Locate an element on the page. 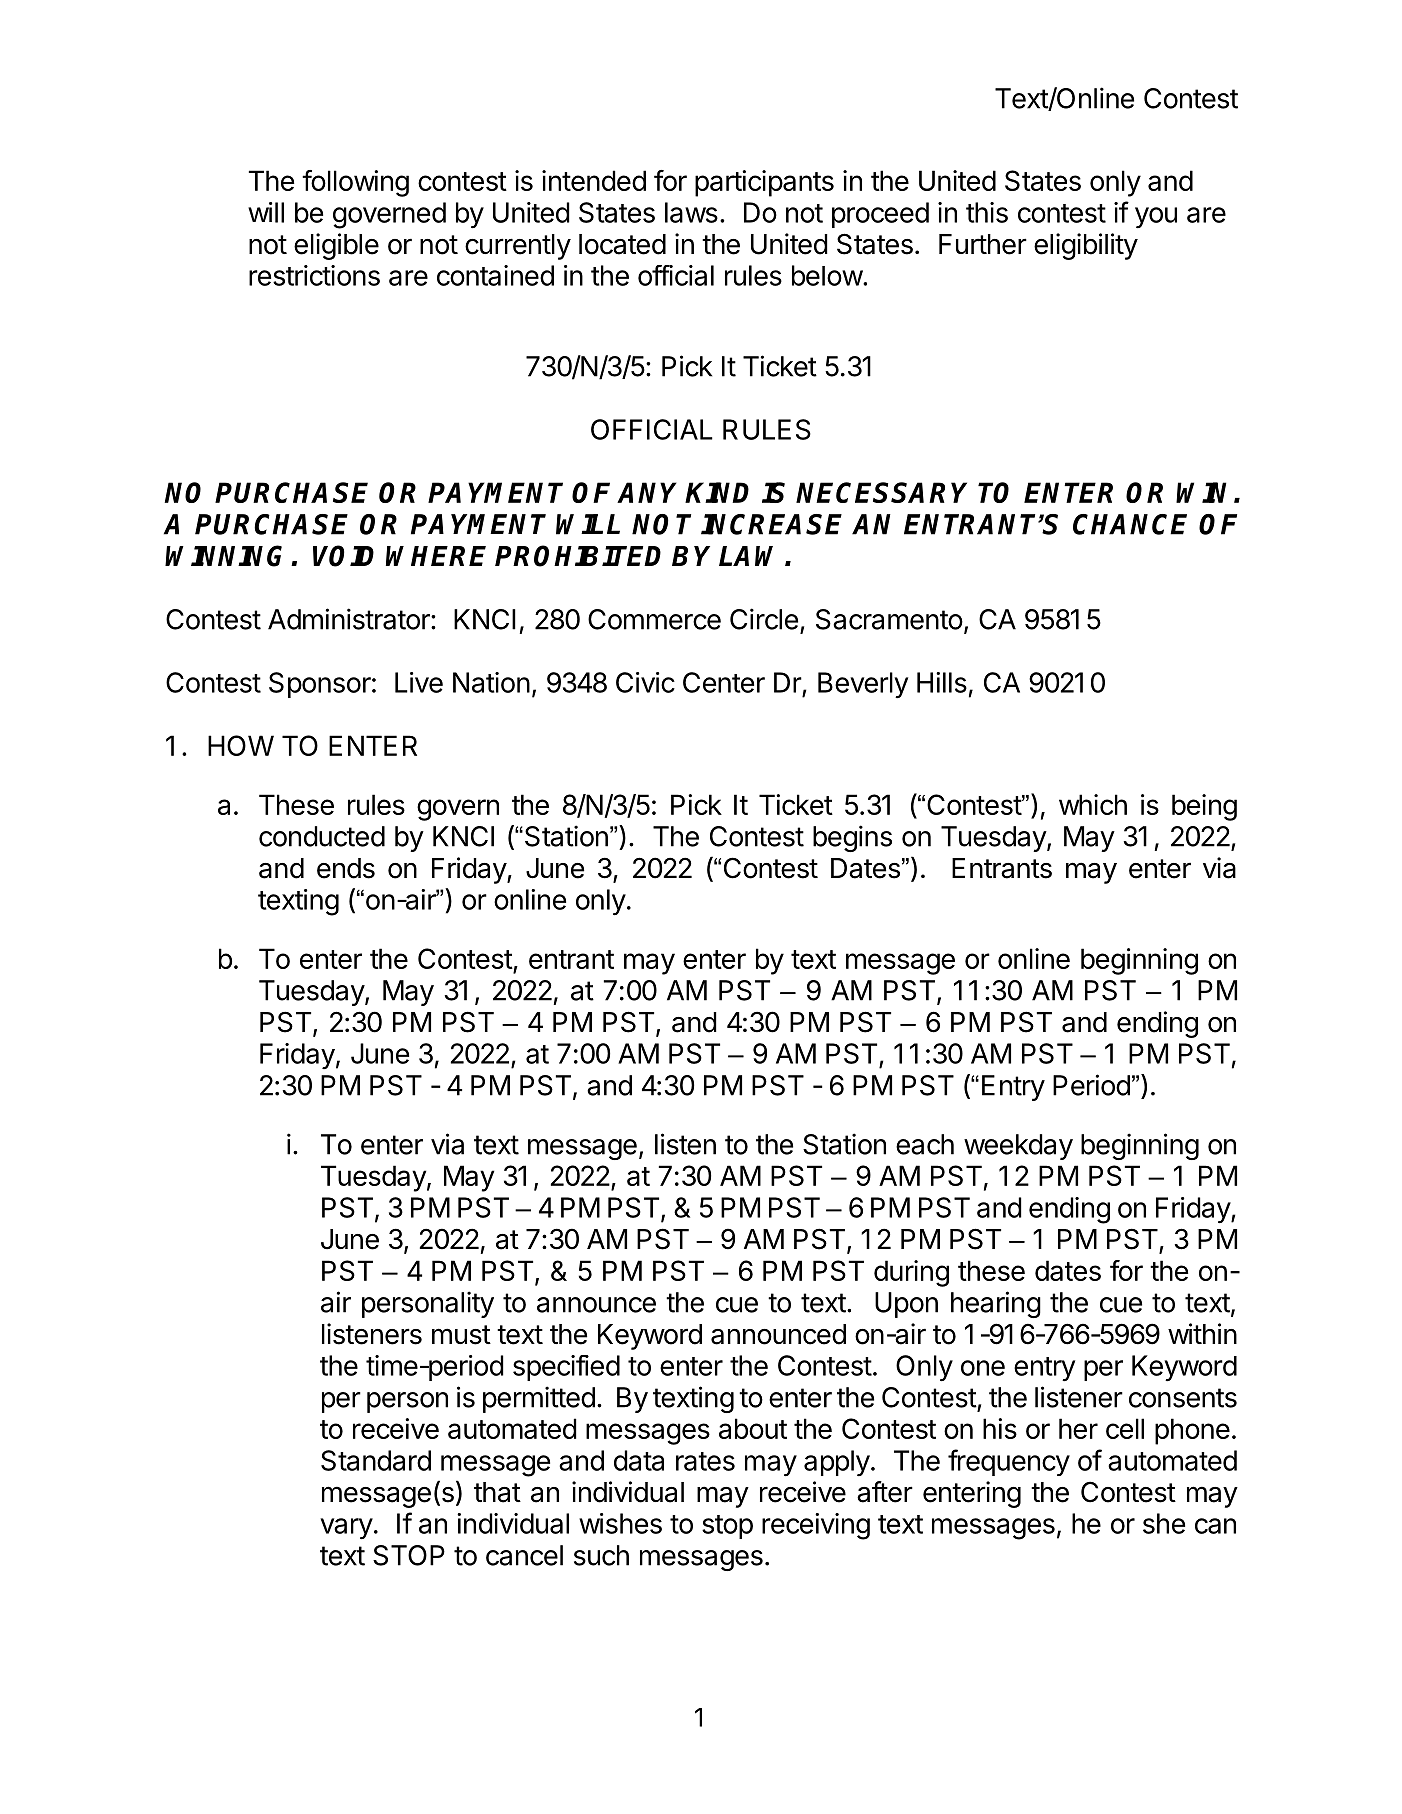  INCREASE is located at coordinates (771, 524).
